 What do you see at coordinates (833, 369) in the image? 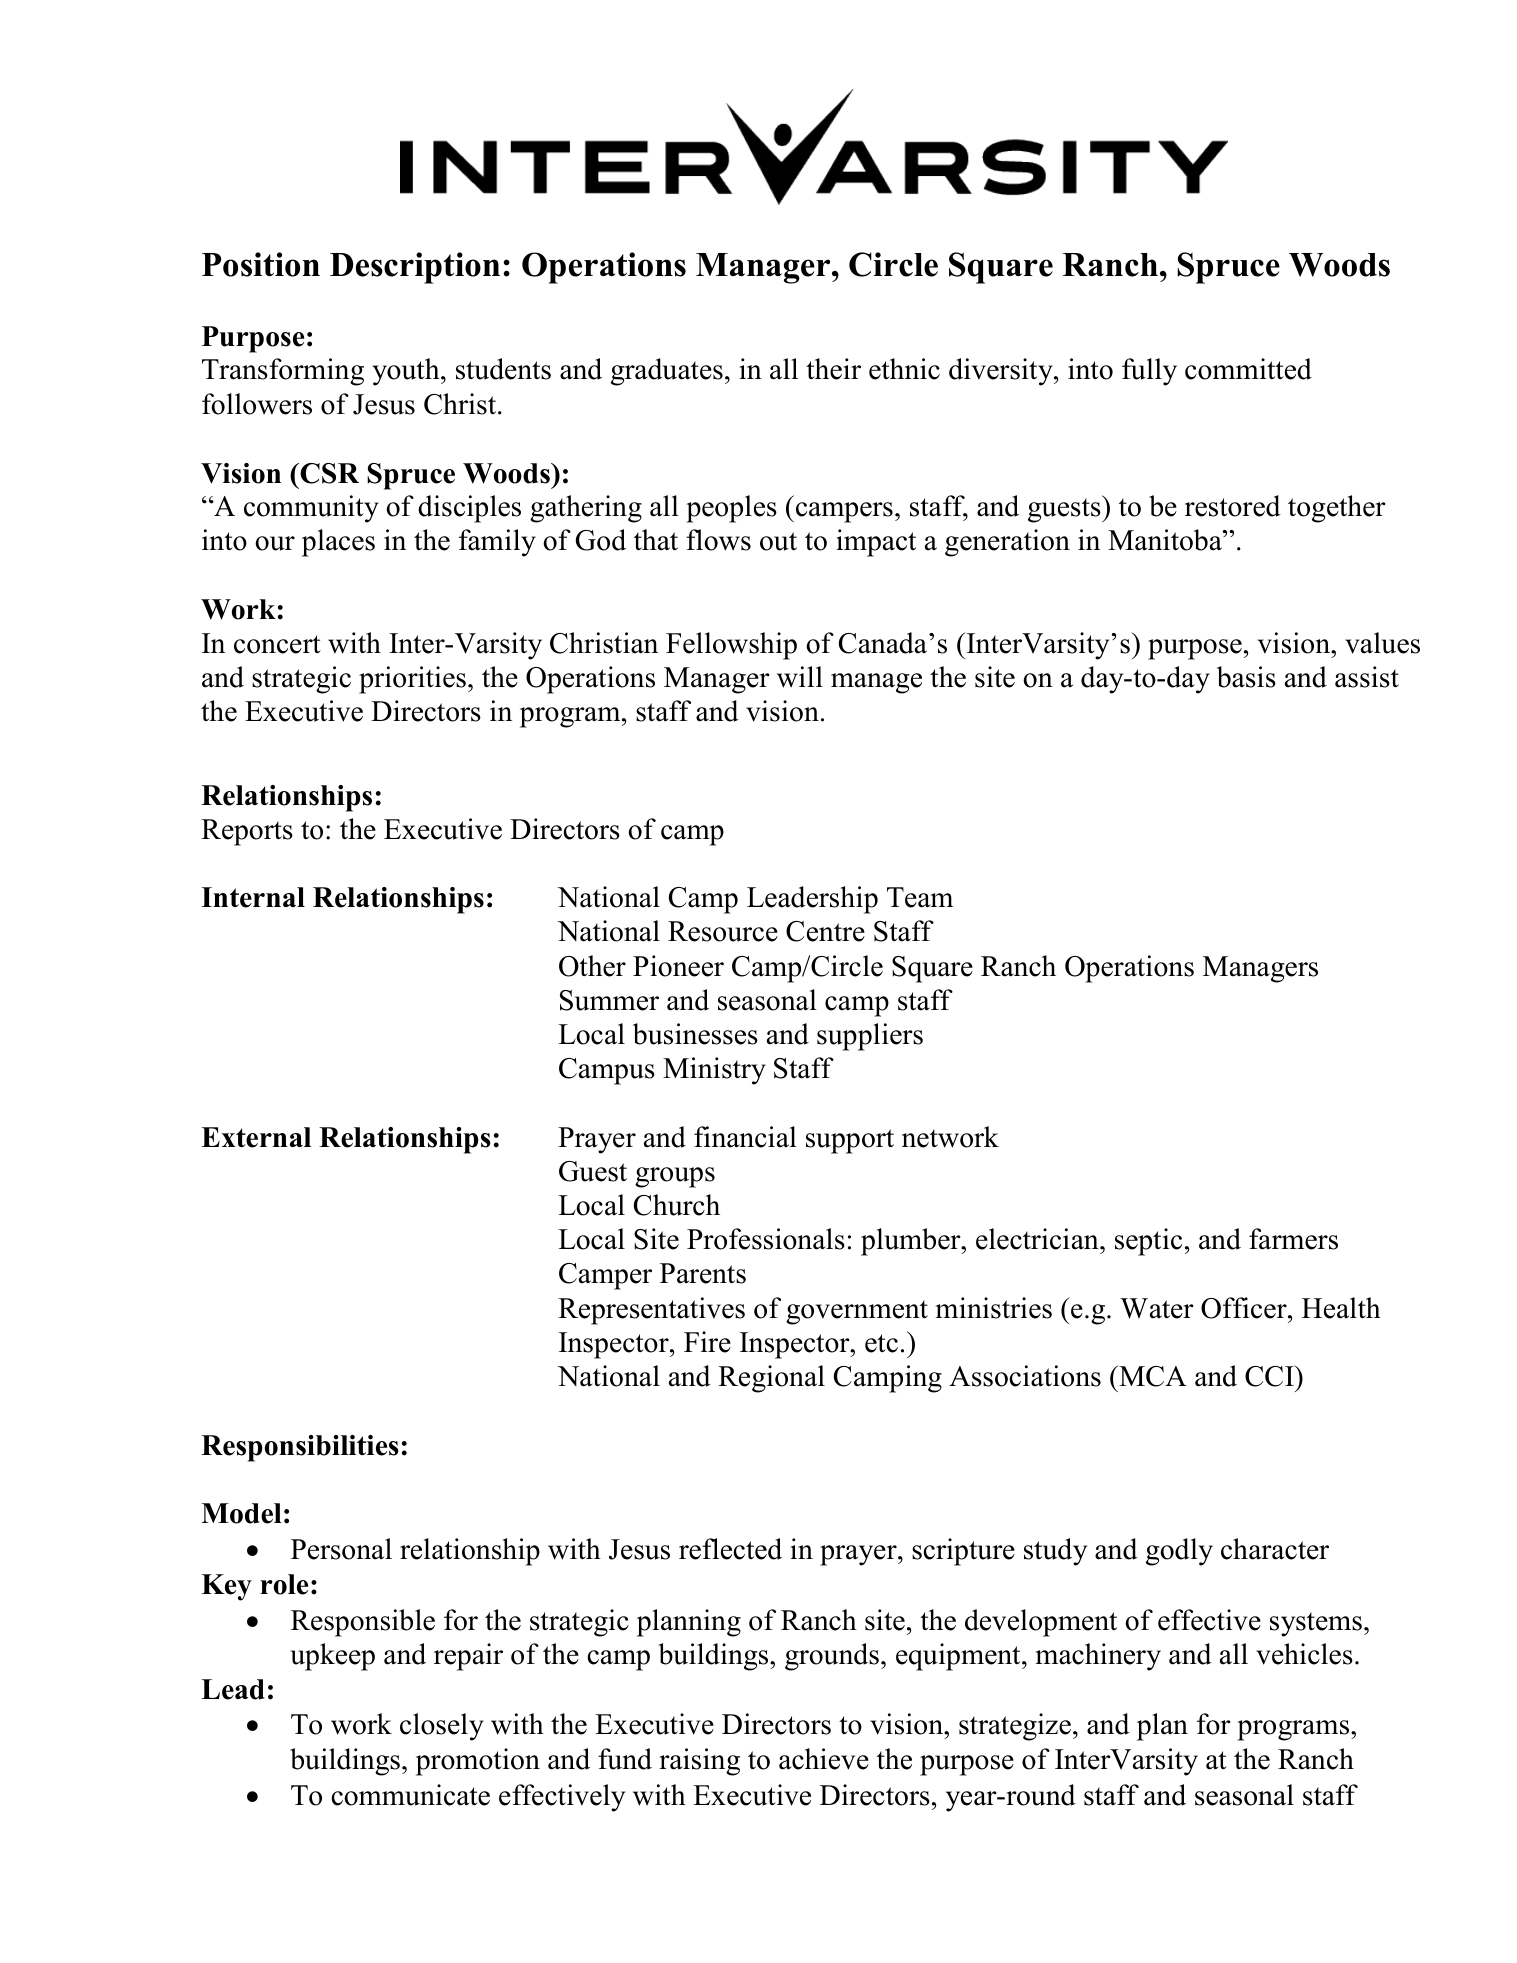
I see `their` at bounding box center [833, 369].
